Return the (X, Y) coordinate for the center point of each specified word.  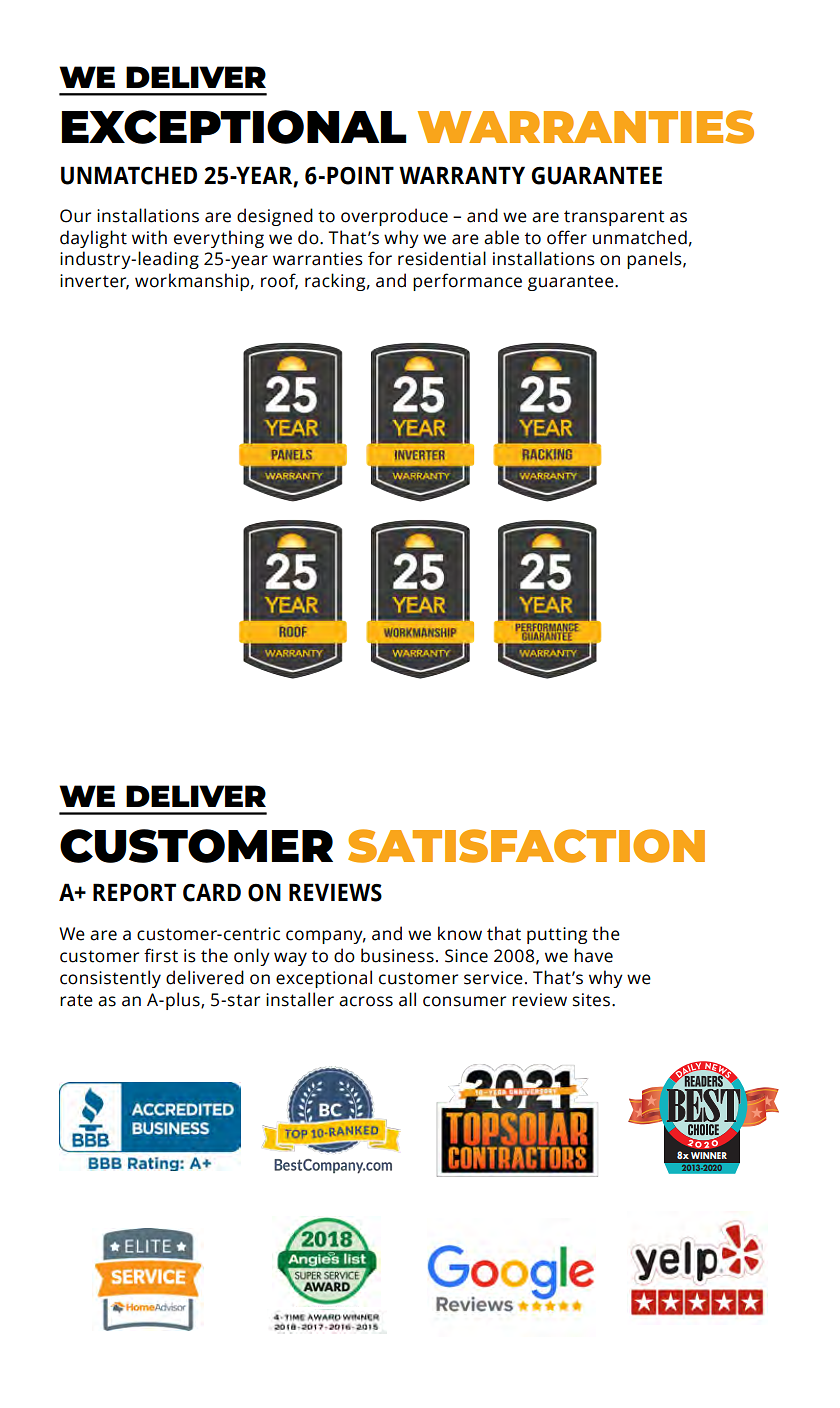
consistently (110, 979)
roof (279, 281)
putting (557, 935)
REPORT (134, 892)
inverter (94, 282)
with (149, 237)
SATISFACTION (526, 846)
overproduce (394, 217)
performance (467, 282)
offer (567, 237)
